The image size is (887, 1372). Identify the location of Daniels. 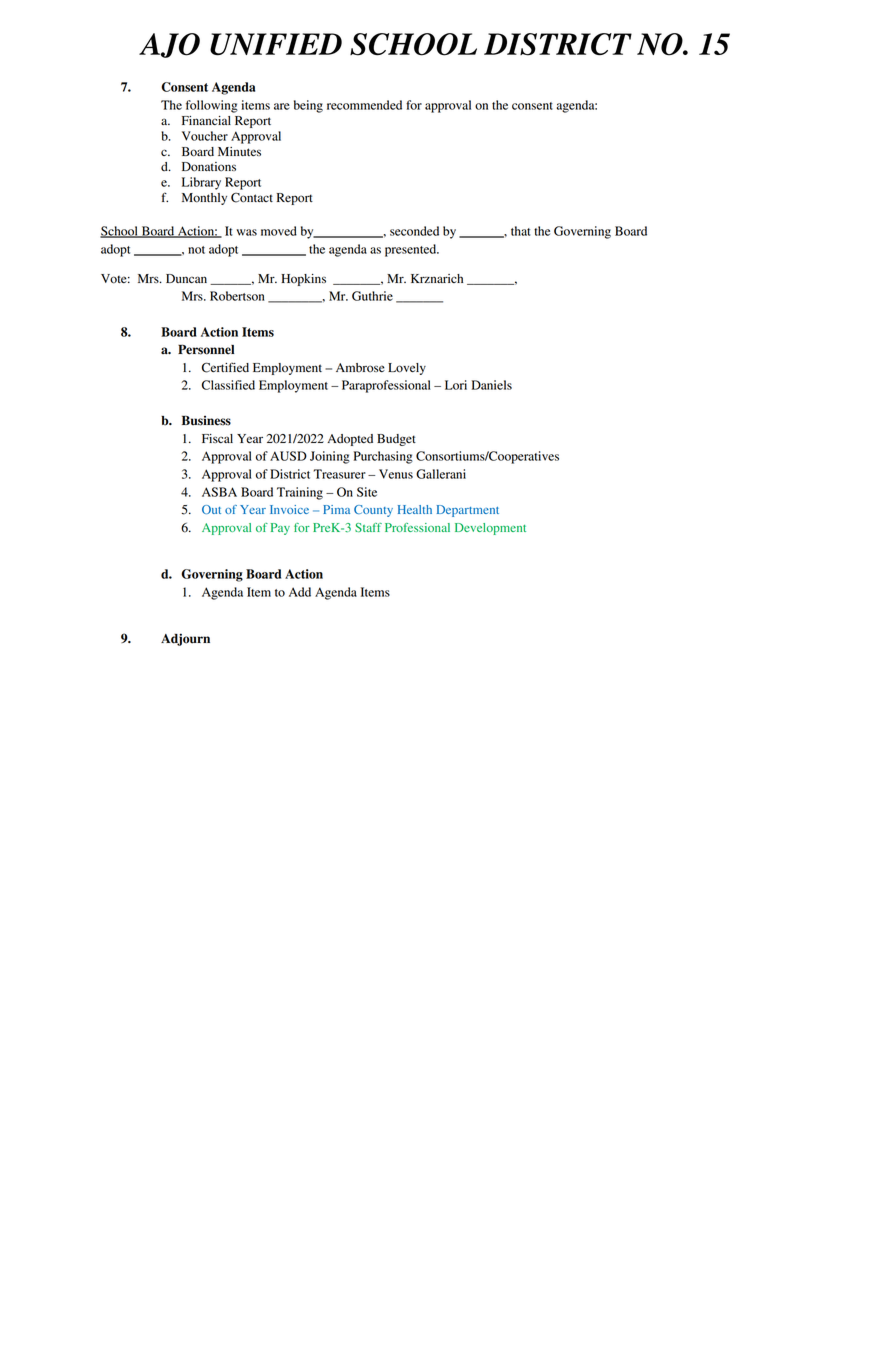
(492, 385).
